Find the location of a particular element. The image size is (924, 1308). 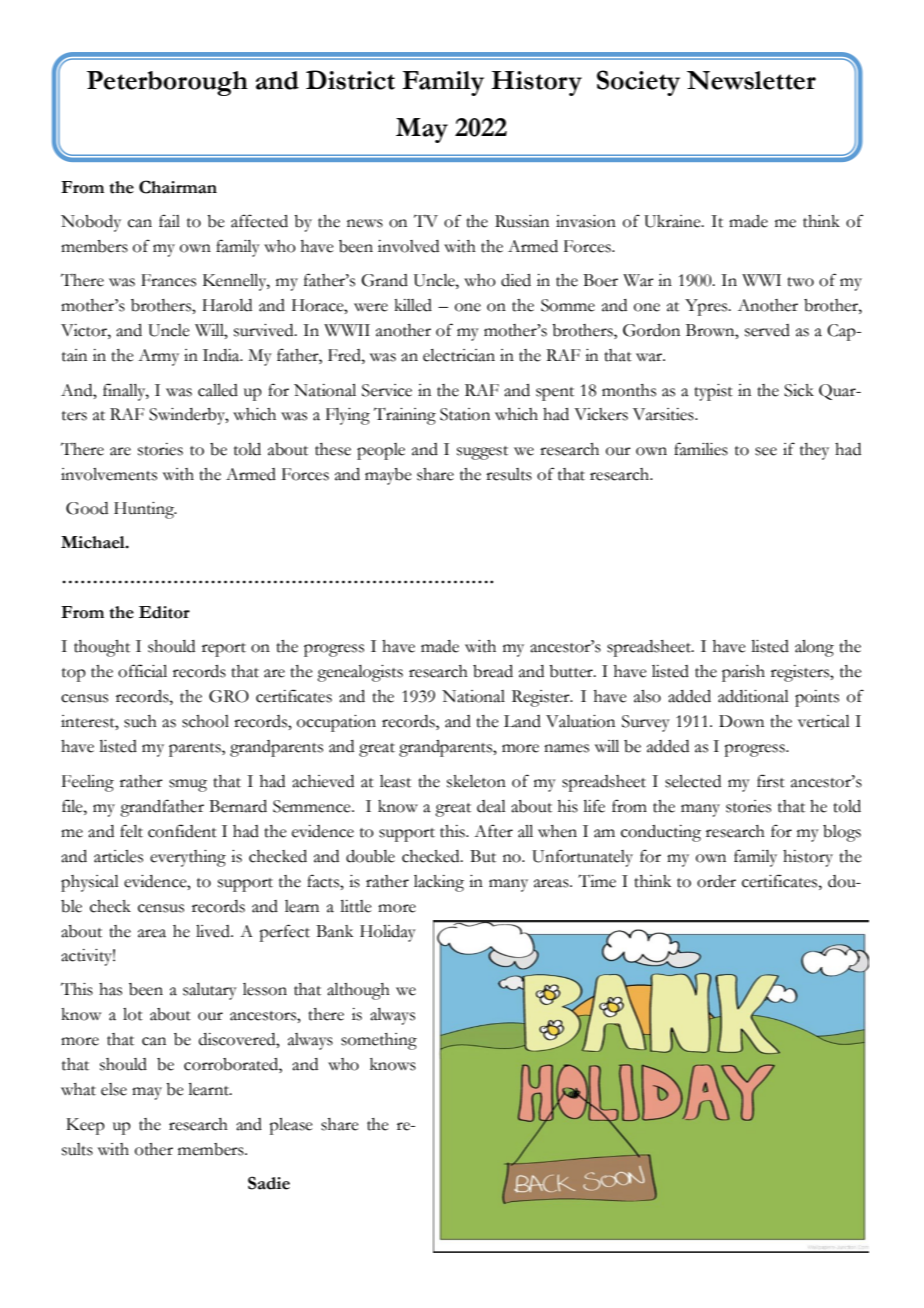

first is located at coordinates (771, 781).
